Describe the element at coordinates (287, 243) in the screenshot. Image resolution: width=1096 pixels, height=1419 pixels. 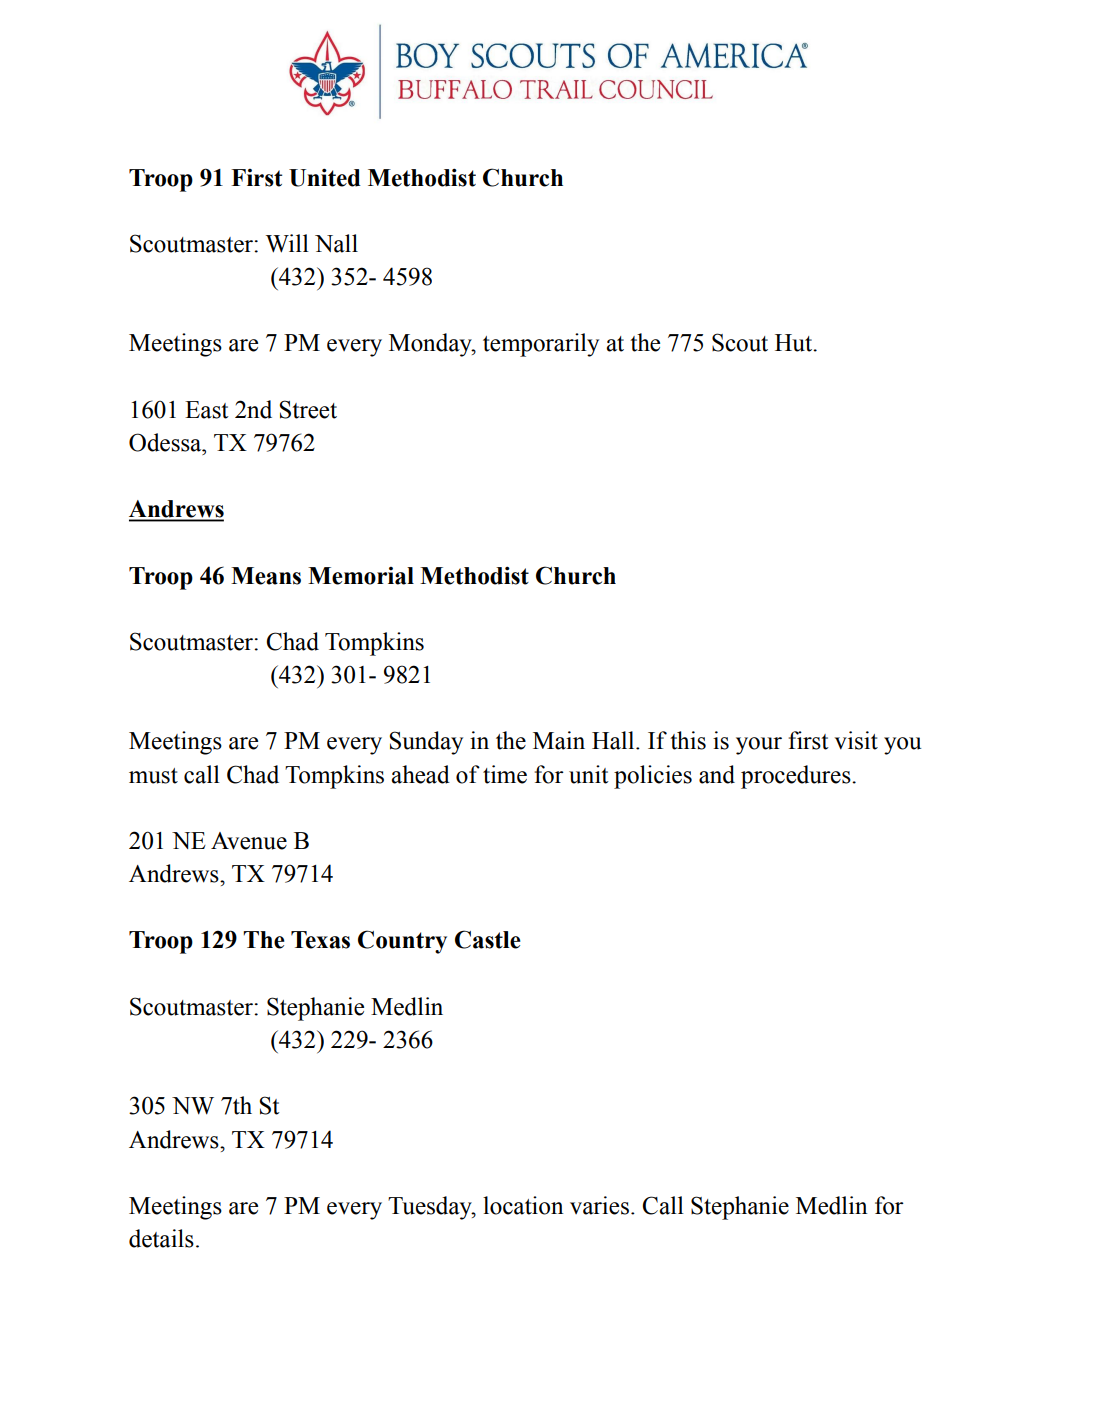
I see `Will` at that location.
